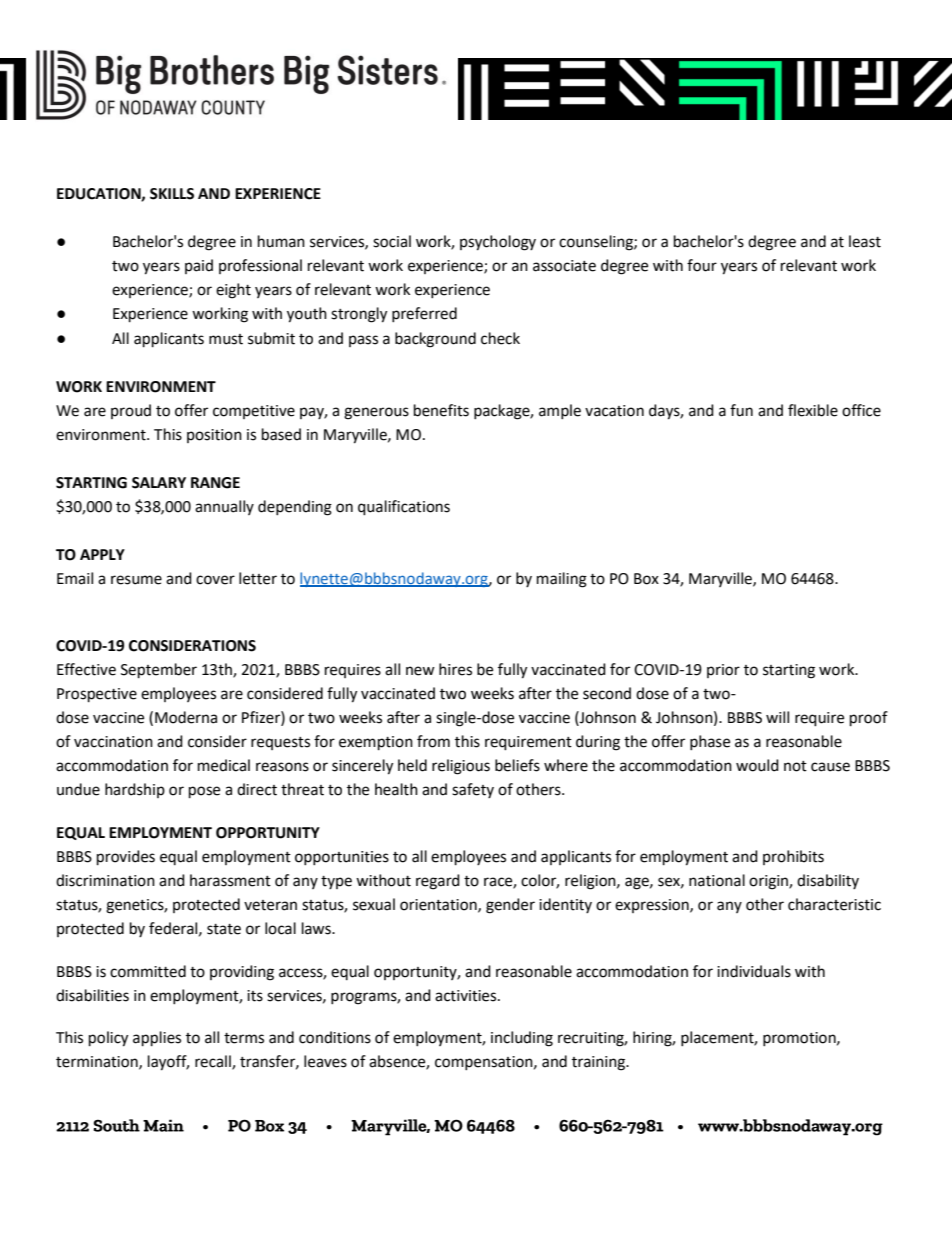 This document has width=952, height=1233. I want to click on September, so click(159, 671).
